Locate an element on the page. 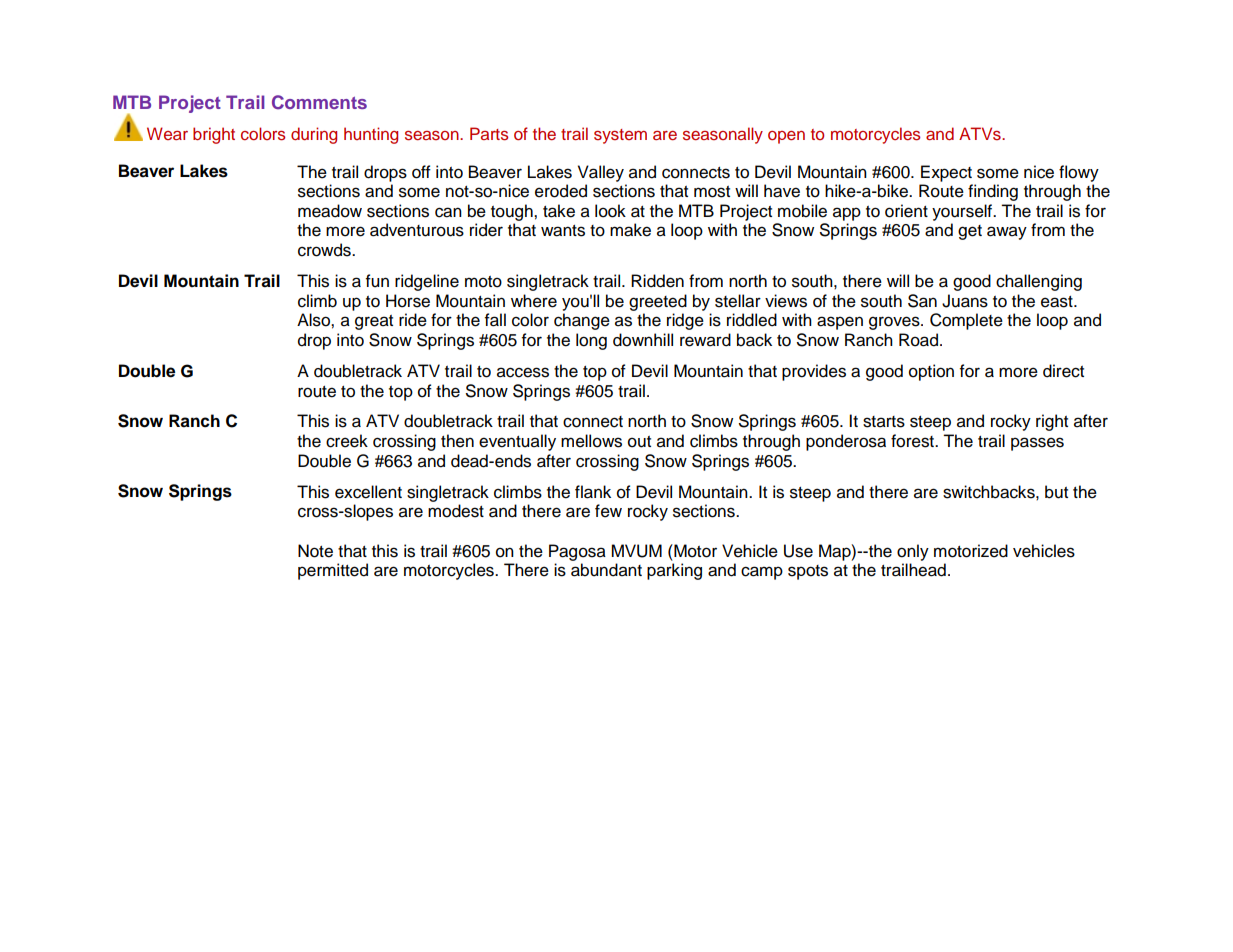 The width and height of the image is (1233, 952). abundant is located at coordinates (606, 570).
